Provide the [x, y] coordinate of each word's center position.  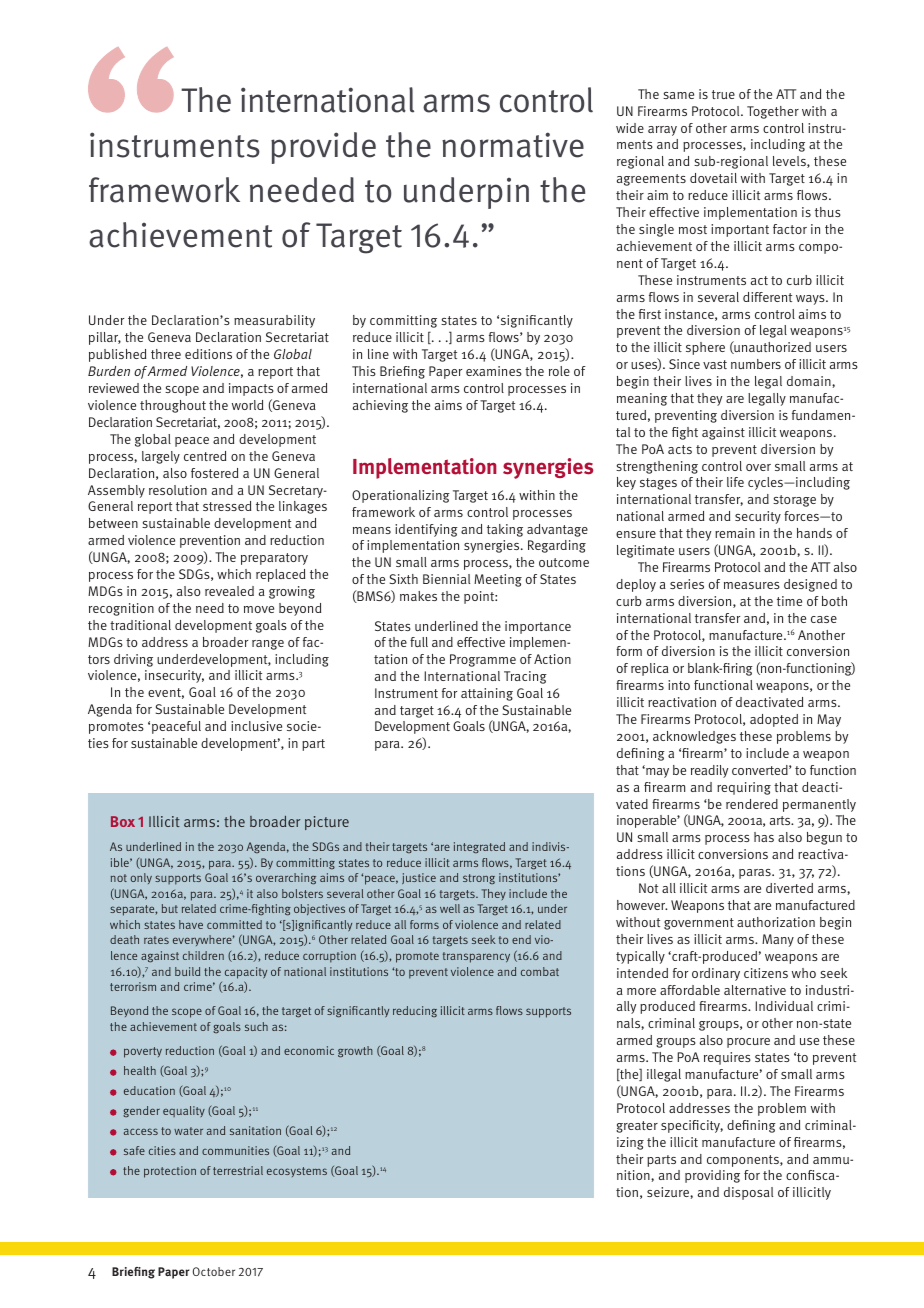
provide [323, 148]
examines [494, 371]
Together [773, 112]
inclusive [256, 726]
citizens [766, 973]
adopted [774, 720]
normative [513, 145]
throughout [173, 406]
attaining [487, 694]
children [203, 955]
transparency [476, 957]
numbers [756, 364]
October [214, 1271]
